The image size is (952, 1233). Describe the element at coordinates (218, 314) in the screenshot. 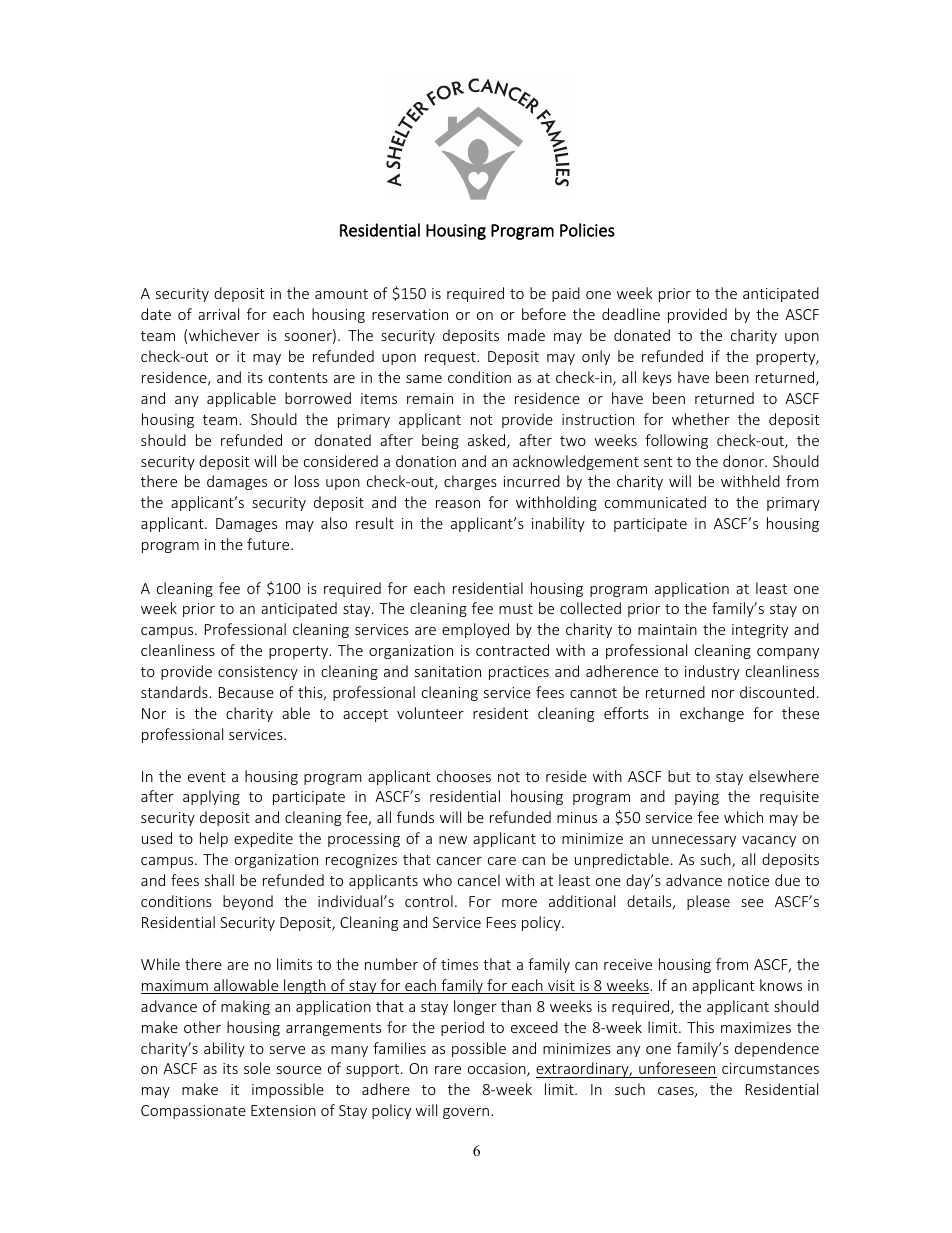

I see `arrival` at that location.
